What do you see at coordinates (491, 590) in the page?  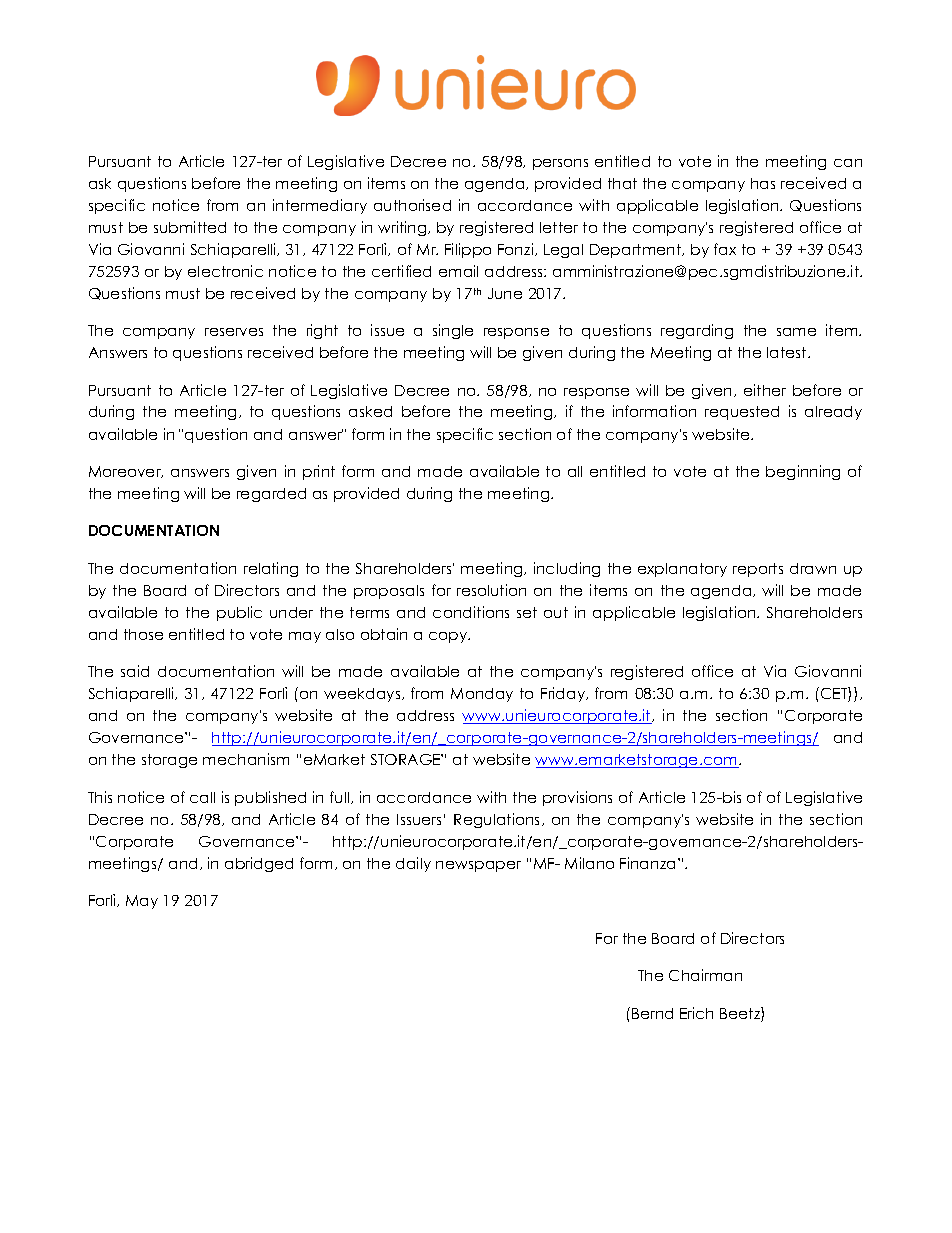 I see `resolution` at bounding box center [491, 590].
